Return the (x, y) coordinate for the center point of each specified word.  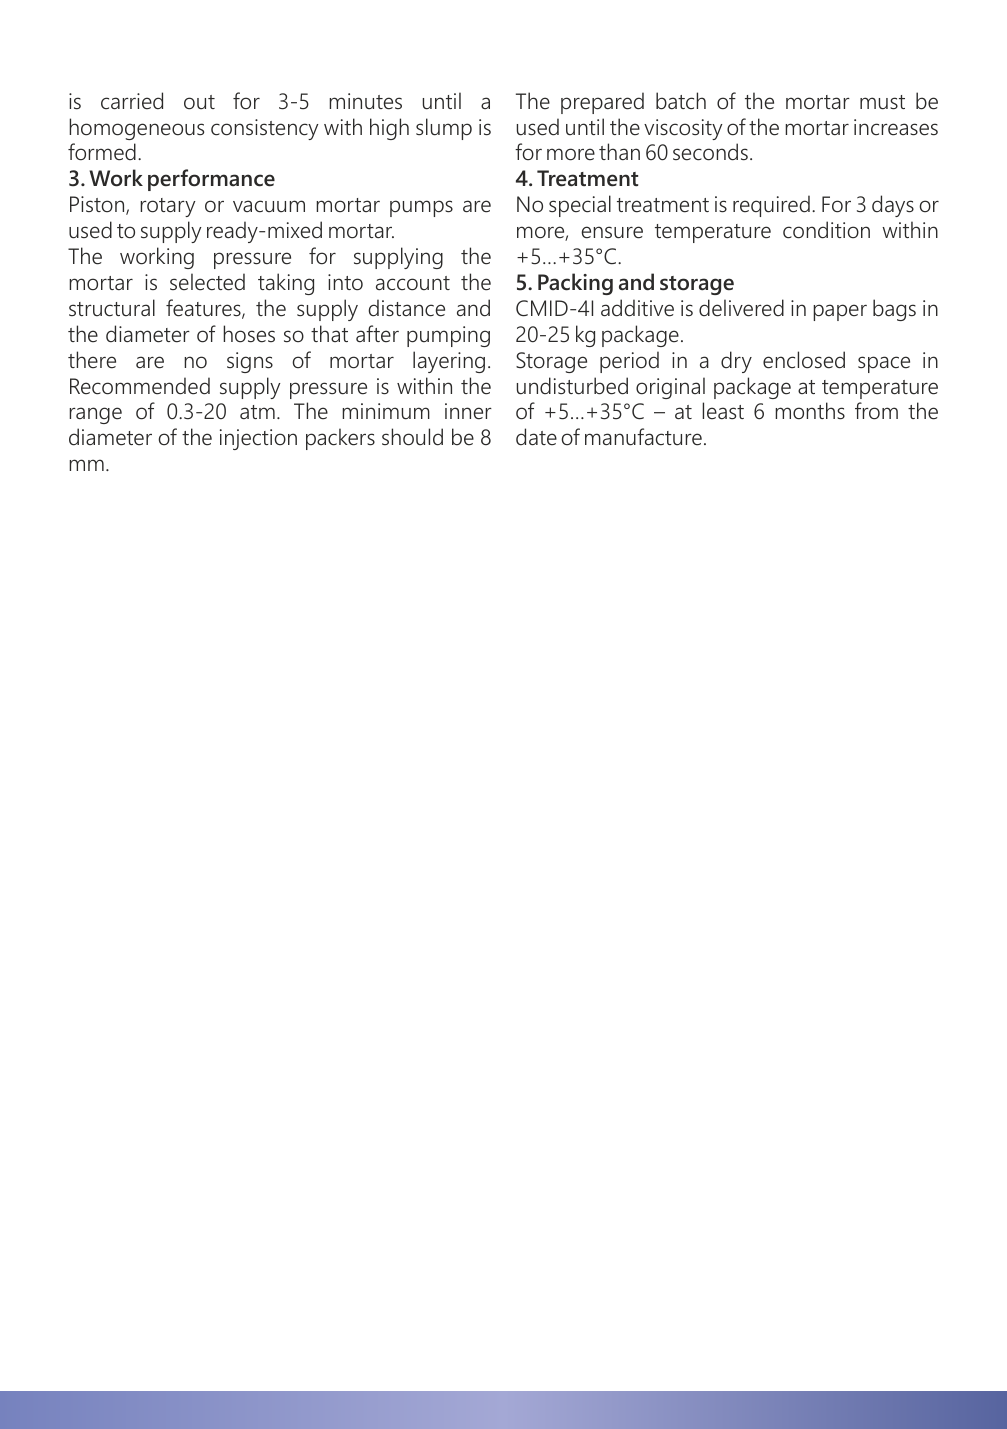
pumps (421, 208)
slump (444, 129)
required (771, 206)
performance (211, 180)
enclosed (804, 360)
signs (250, 362)
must (882, 102)
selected (207, 282)
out (199, 102)
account (413, 283)
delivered (741, 308)
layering (449, 362)
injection (258, 439)
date (536, 437)
